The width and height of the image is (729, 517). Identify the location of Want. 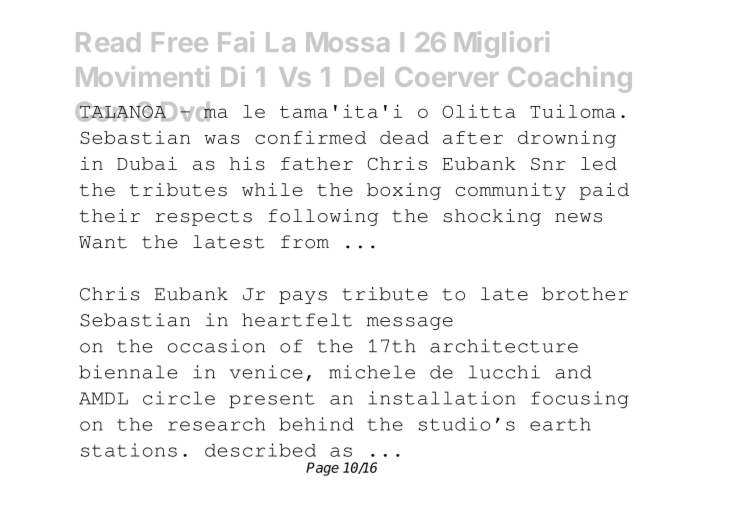
(103, 242).
